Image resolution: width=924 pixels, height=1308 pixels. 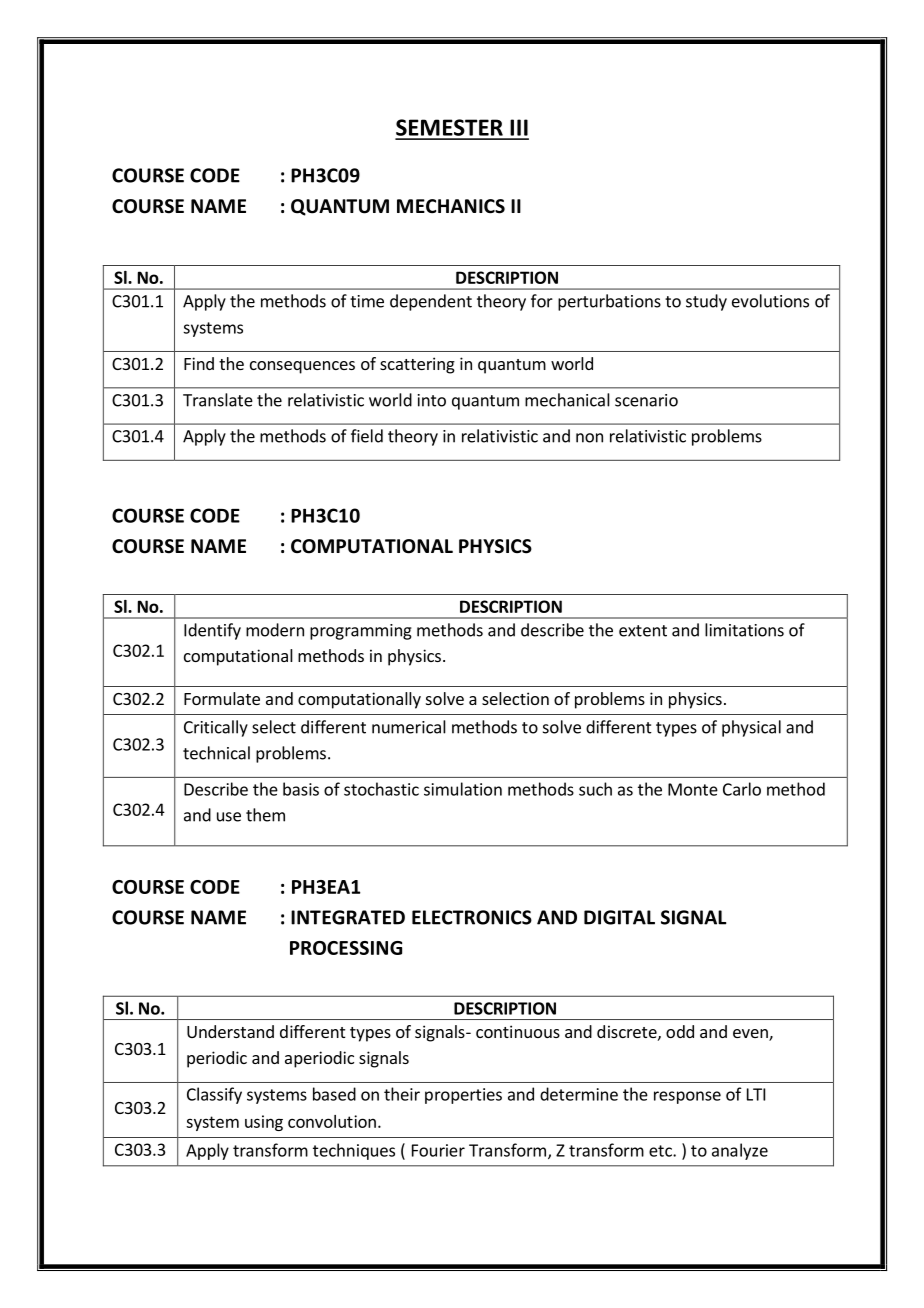 What do you see at coordinates (744, 630) in the document?
I see `limitations` at bounding box center [744, 630].
